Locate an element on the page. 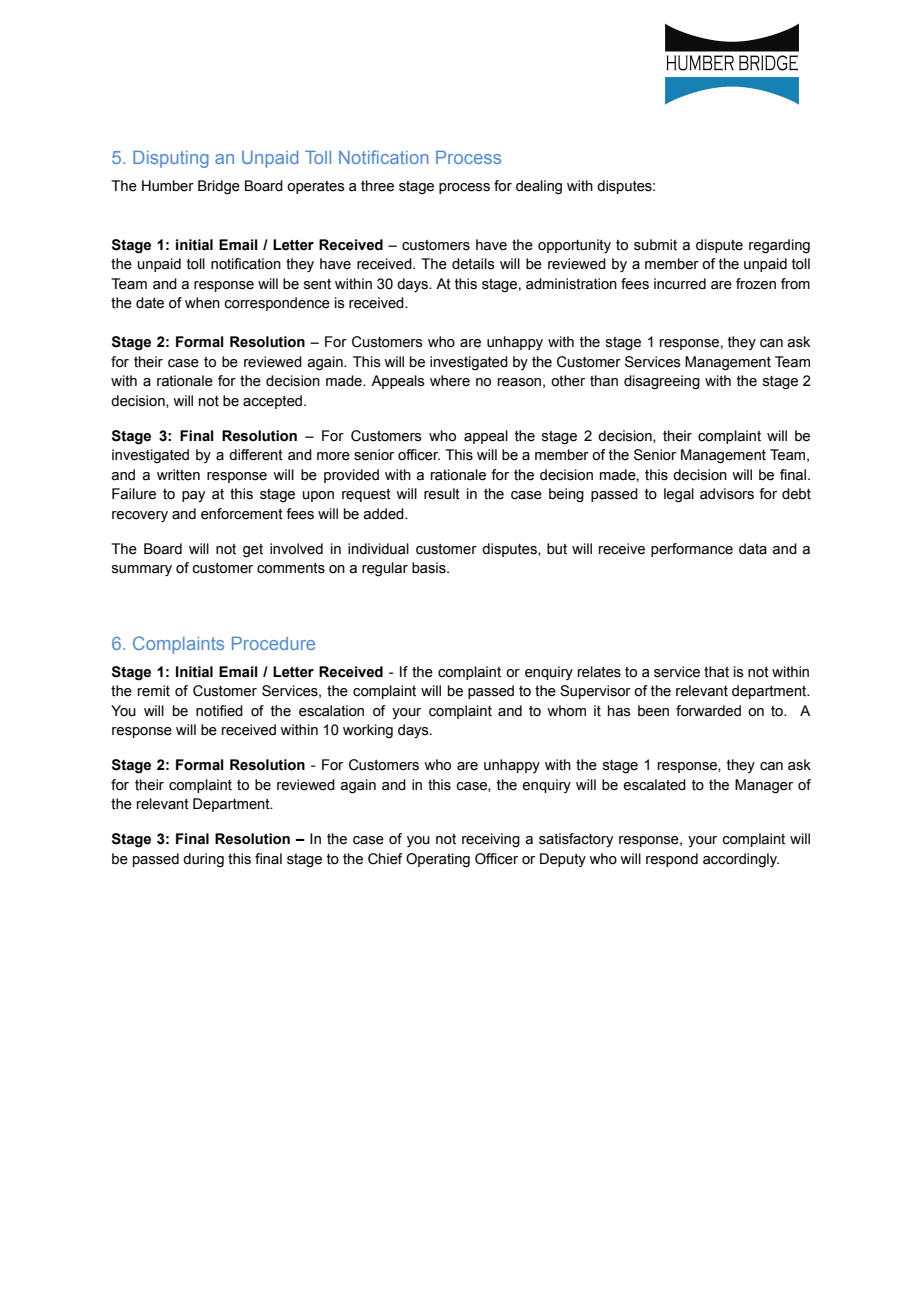  where is located at coordinates (450, 381).
